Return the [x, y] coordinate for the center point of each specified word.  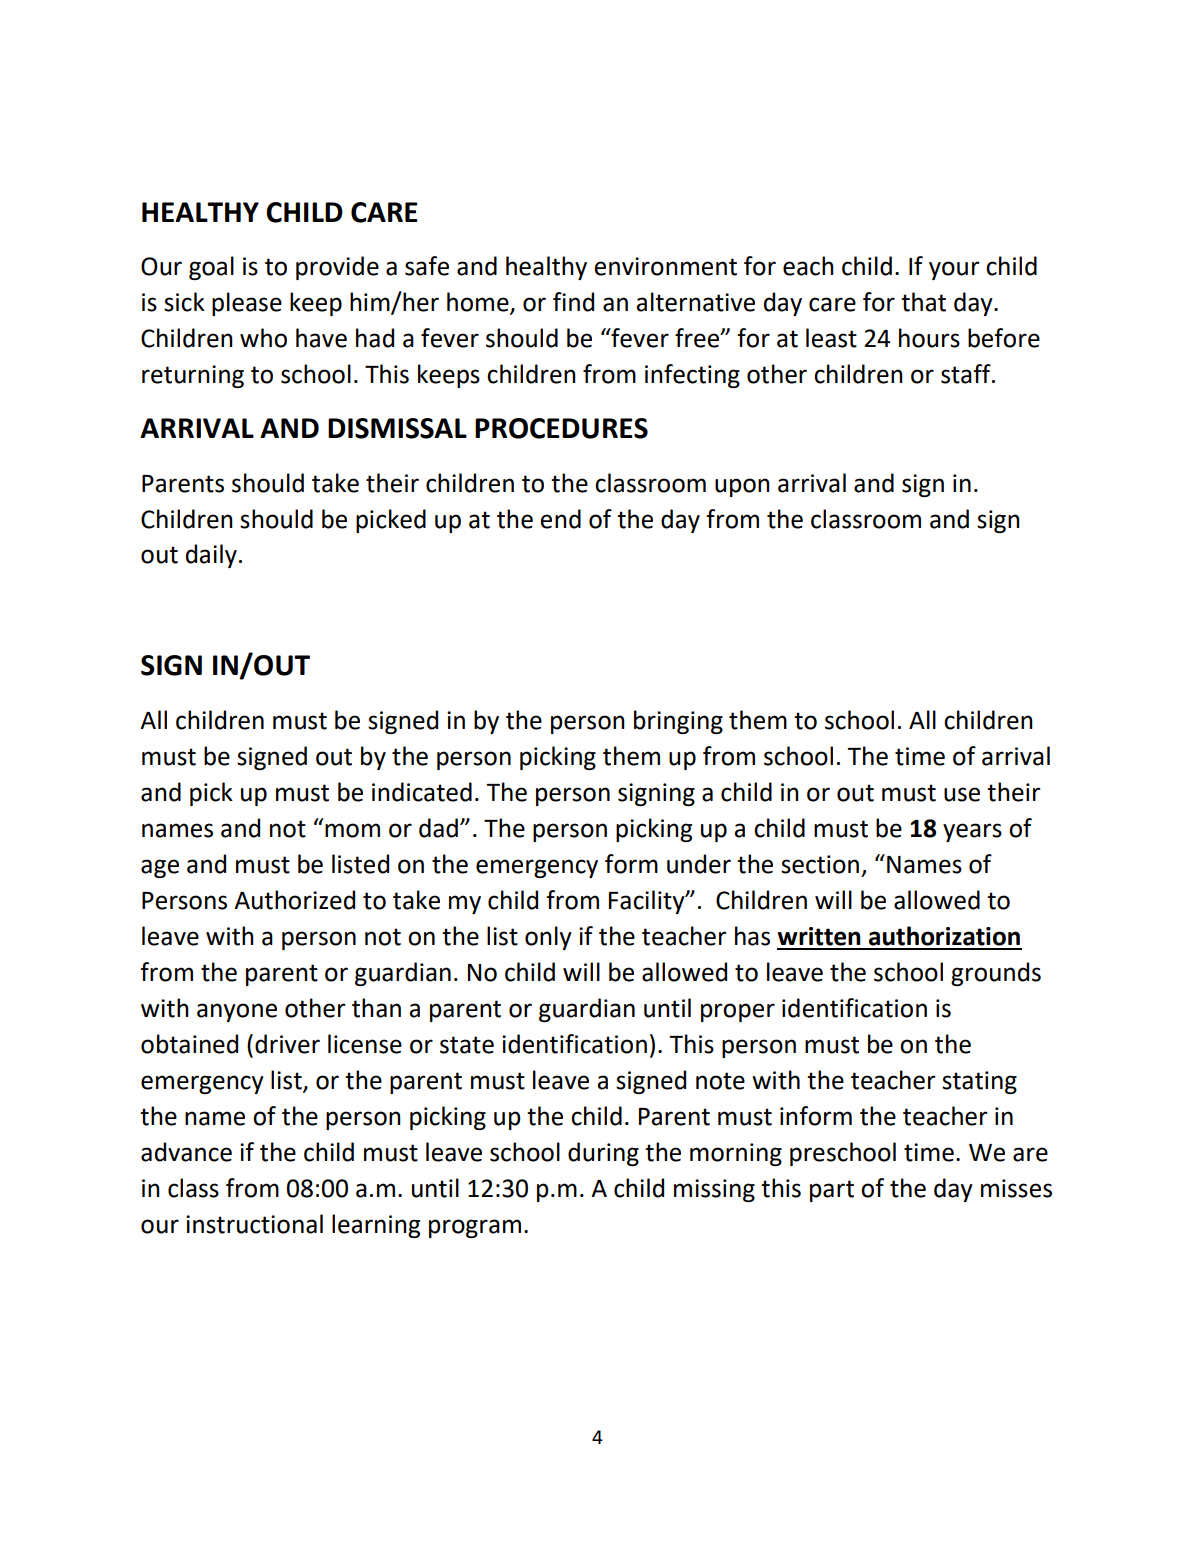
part [832, 1191]
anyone [237, 1012]
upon [742, 487]
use [962, 794]
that [923, 302]
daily [211, 556]
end [560, 519]
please [247, 304]
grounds [996, 974]
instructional [254, 1224]
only [548, 938]
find [573, 302]
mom [352, 830]
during [603, 1154]
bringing [678, 722]
